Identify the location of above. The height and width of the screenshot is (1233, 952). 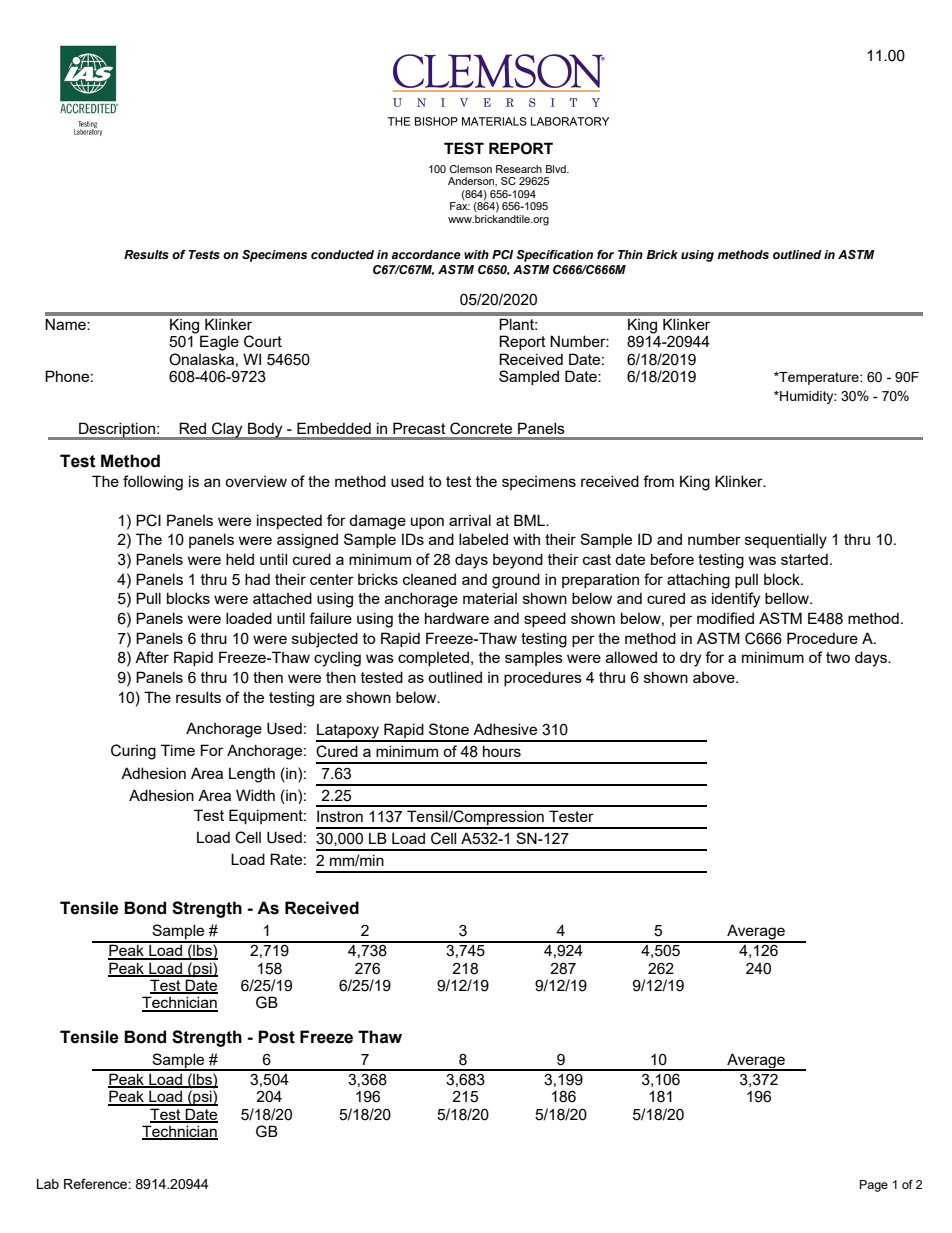
(715, 677).
